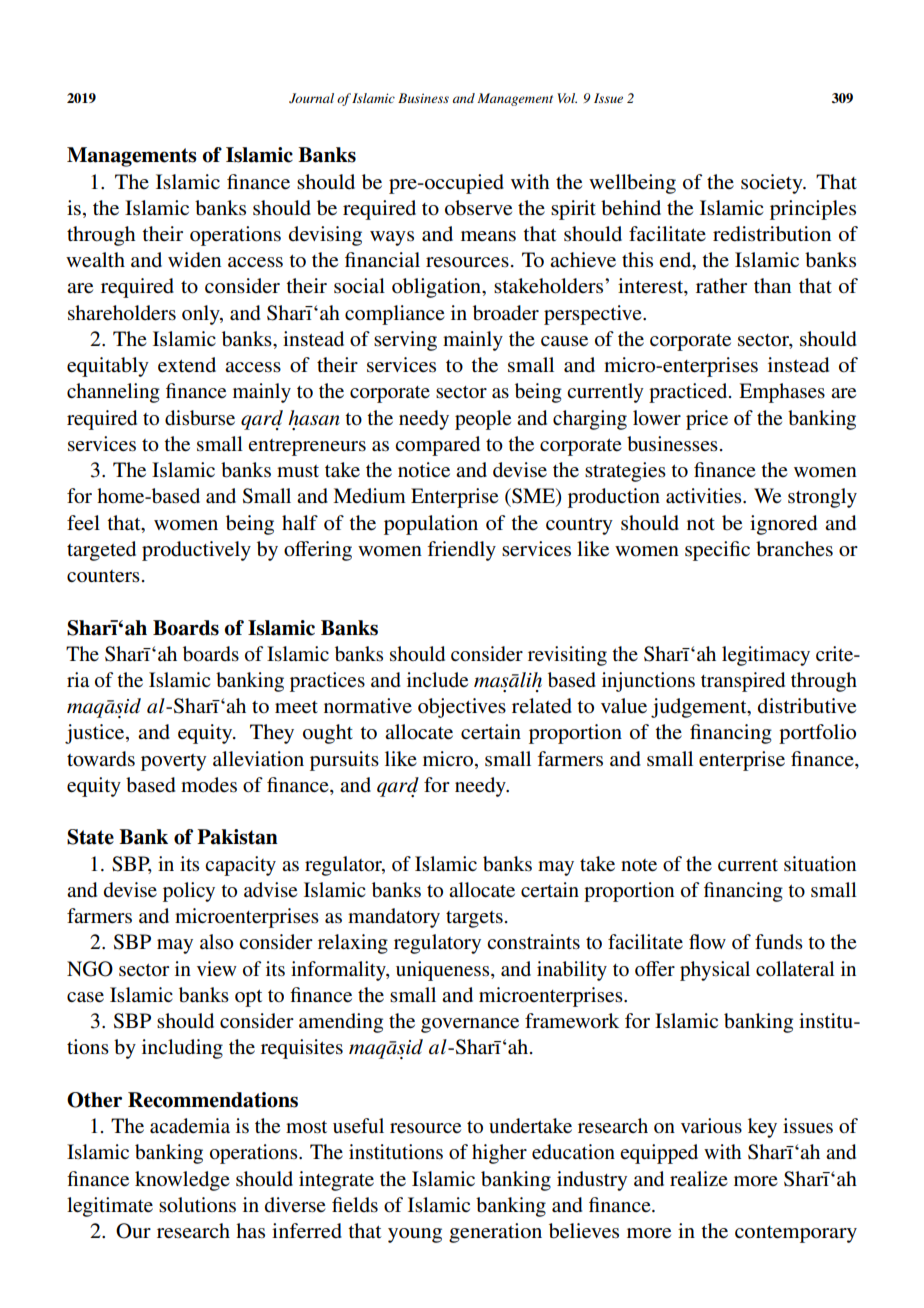 Image resolution: width=924 pixels, height=1308 pixels. What do you see at coordinates (478, 208) in the screenshot?
I see `observe` at bounding box center [478, 208].
